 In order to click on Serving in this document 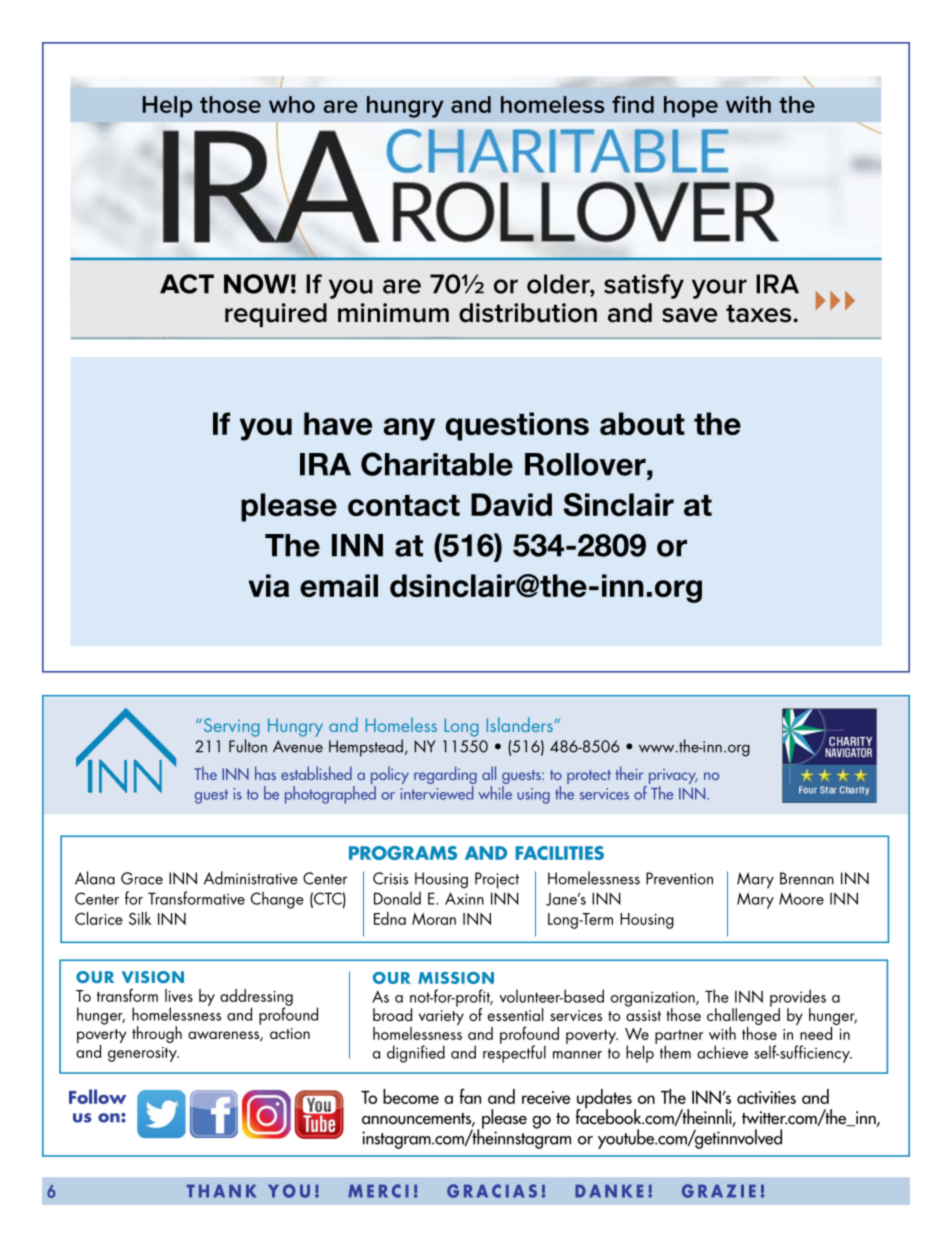, I will do `click(230, 727)`.
